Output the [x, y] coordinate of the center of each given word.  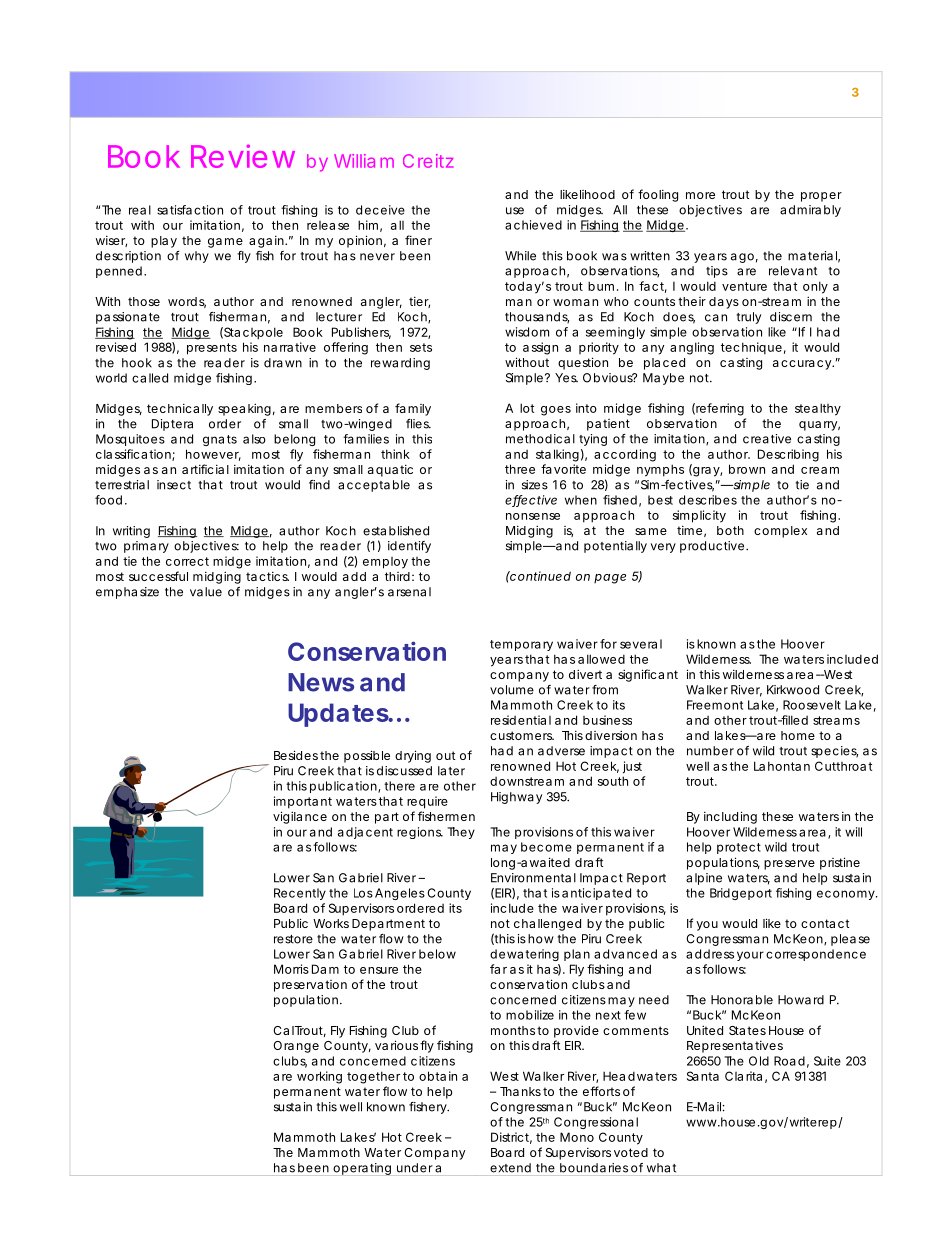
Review [243, 156]
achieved [533, 225]
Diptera [172, 425]
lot [527, 408]
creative [767, 439]
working [319, 1077]
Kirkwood [793, 690]
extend [510, 1168]
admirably [810, 211]
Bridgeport [741, 894]
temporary [521, 645]
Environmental [533, 878]
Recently [300, 894]
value [206, 592]
